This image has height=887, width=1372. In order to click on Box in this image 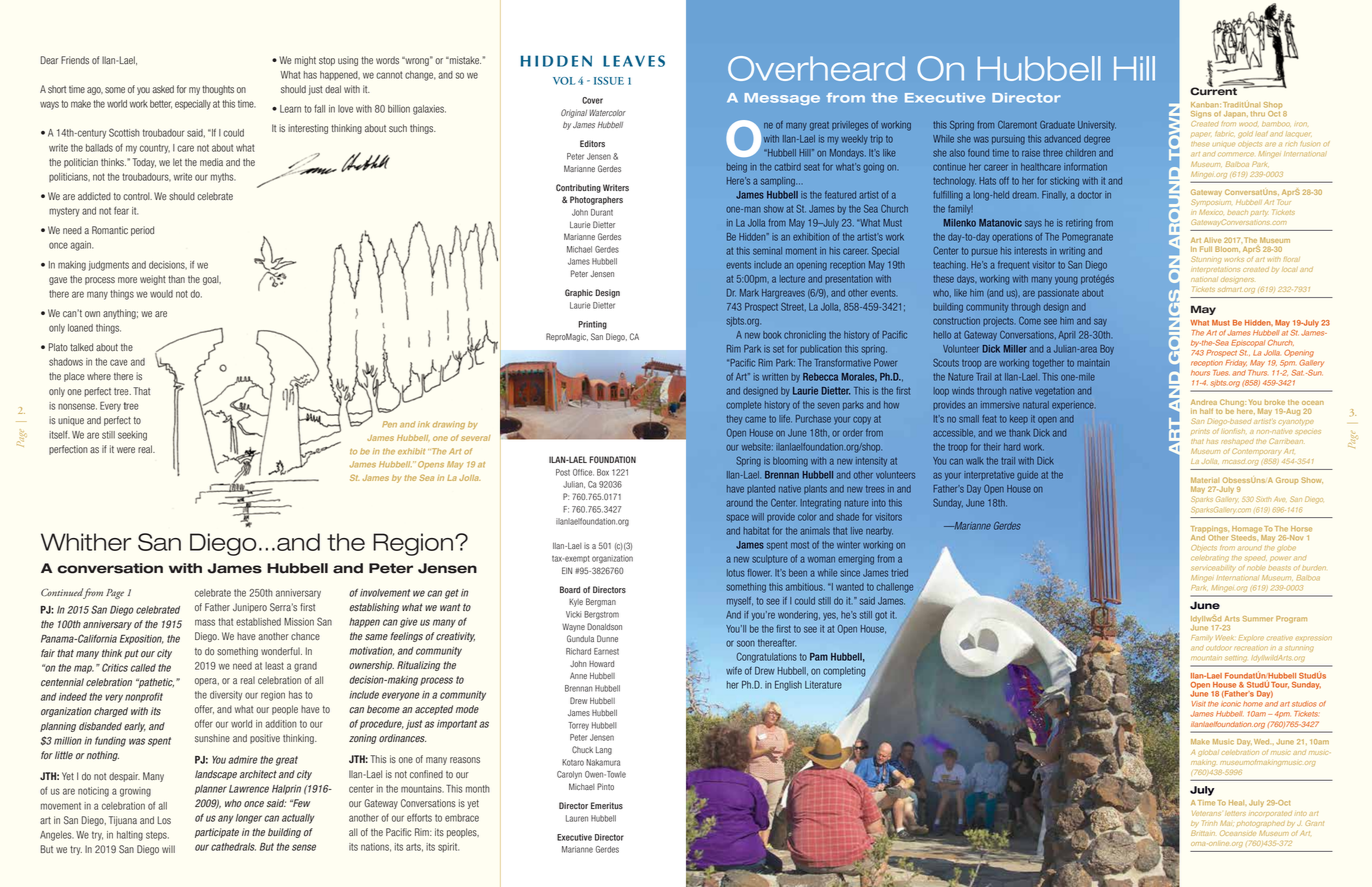, I will do `click(603, 472)`.
